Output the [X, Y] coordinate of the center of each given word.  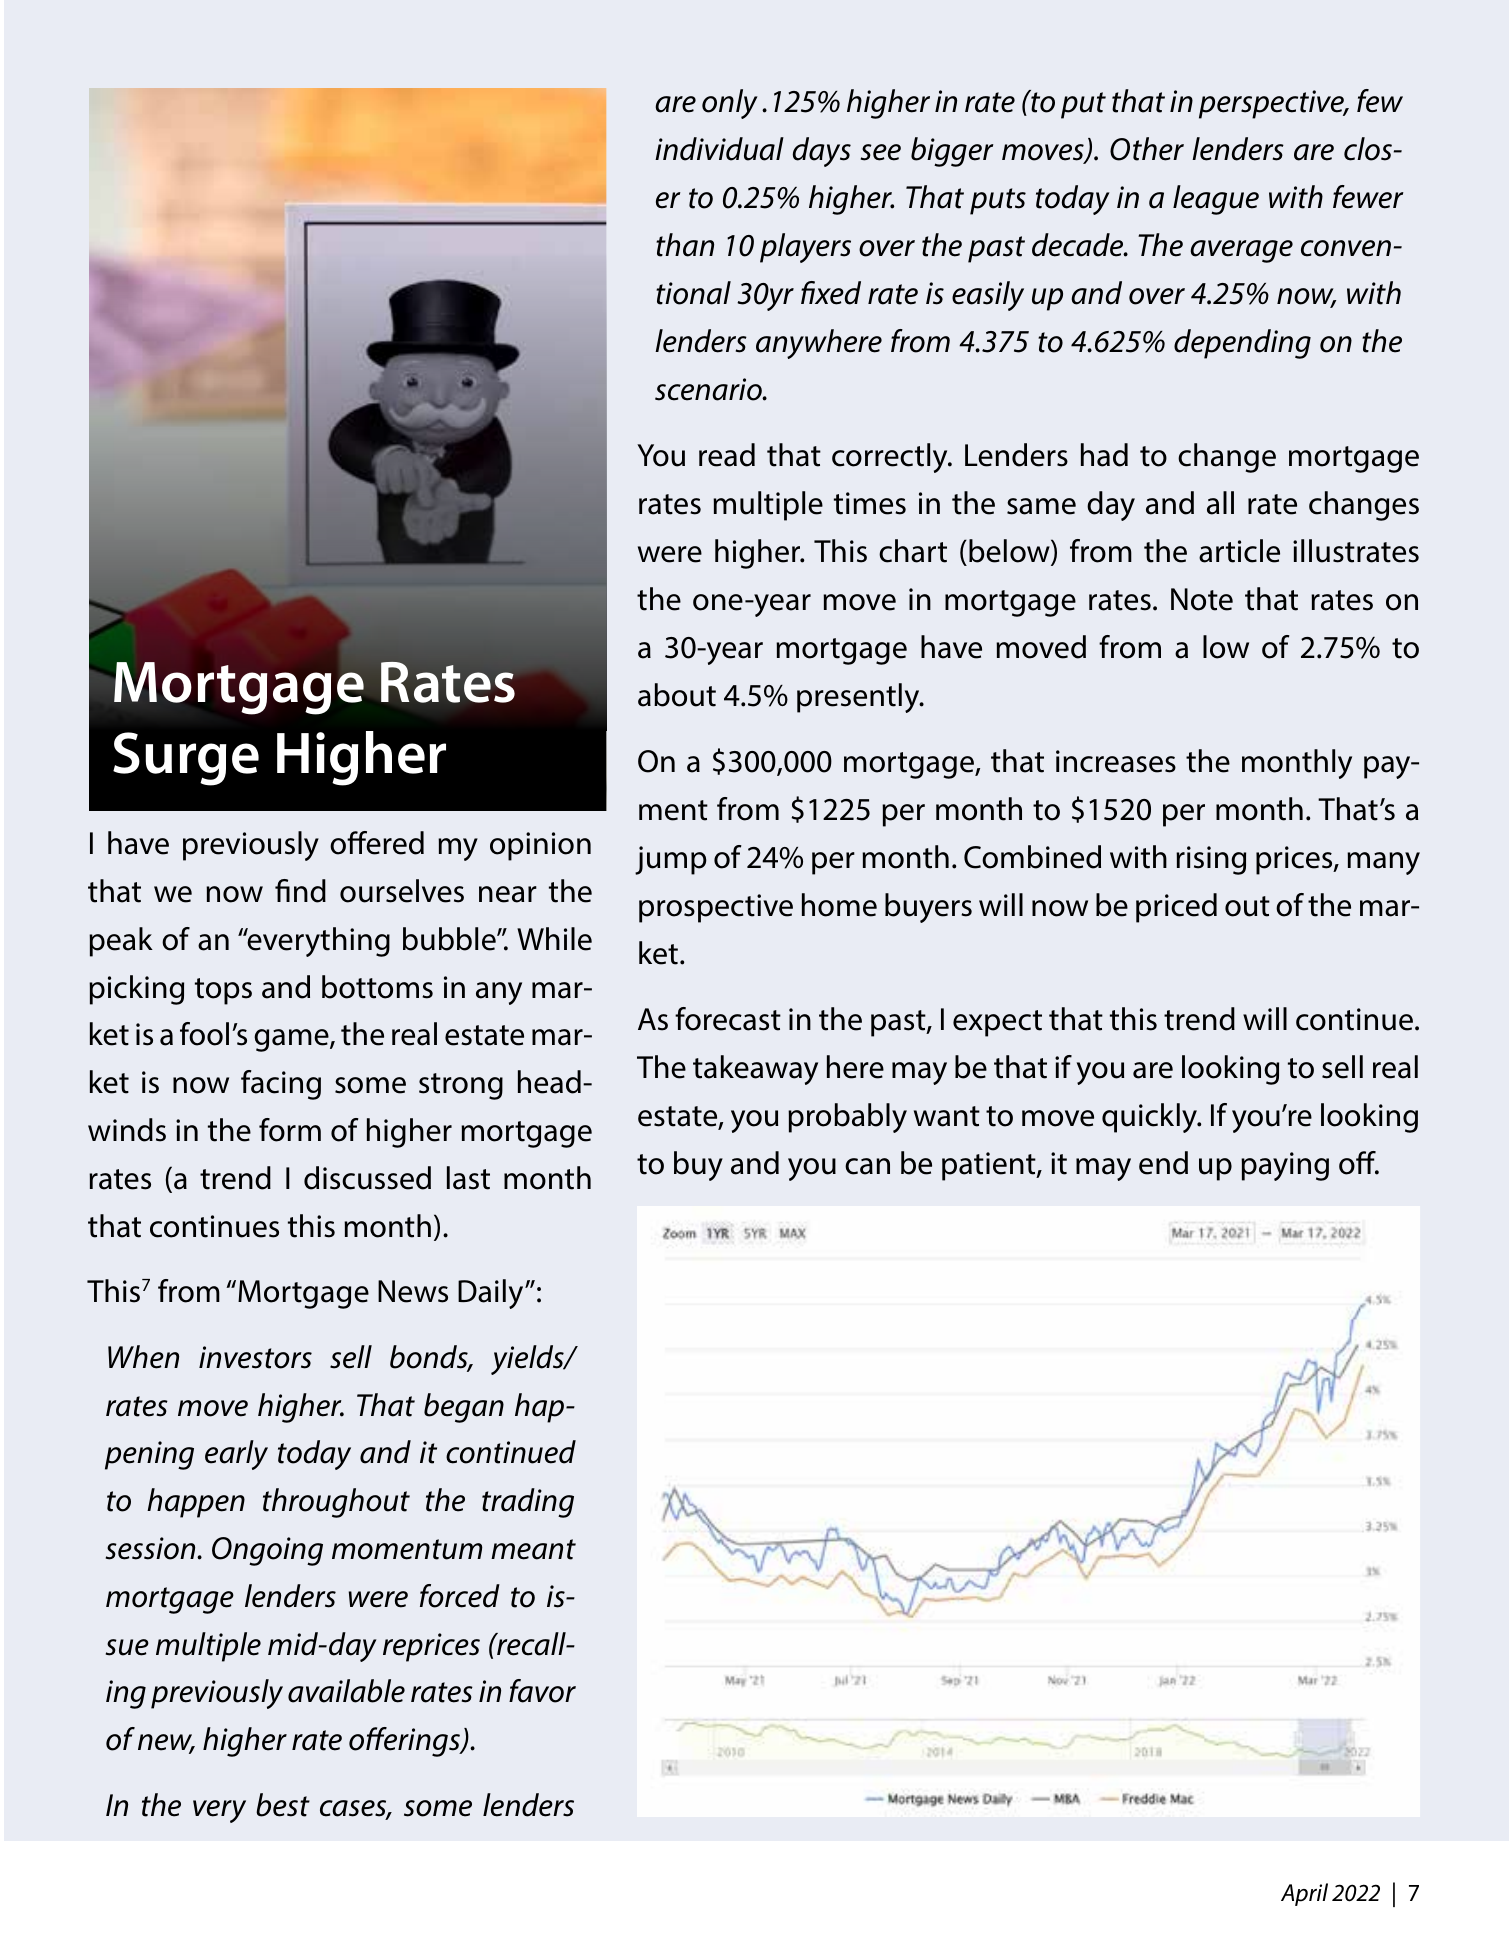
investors [255, 1357]
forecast [728, 1019]
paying [1285, 1166]
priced [1176, 908]
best [283, 1805]
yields [528, 1360]
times [870, 503]
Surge [186, 759]
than [685, 245]
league [1216, 200]
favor [542, 1691]
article [1239, 551]
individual [719, 149]
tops [223, 991]
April [1304, 1894]
